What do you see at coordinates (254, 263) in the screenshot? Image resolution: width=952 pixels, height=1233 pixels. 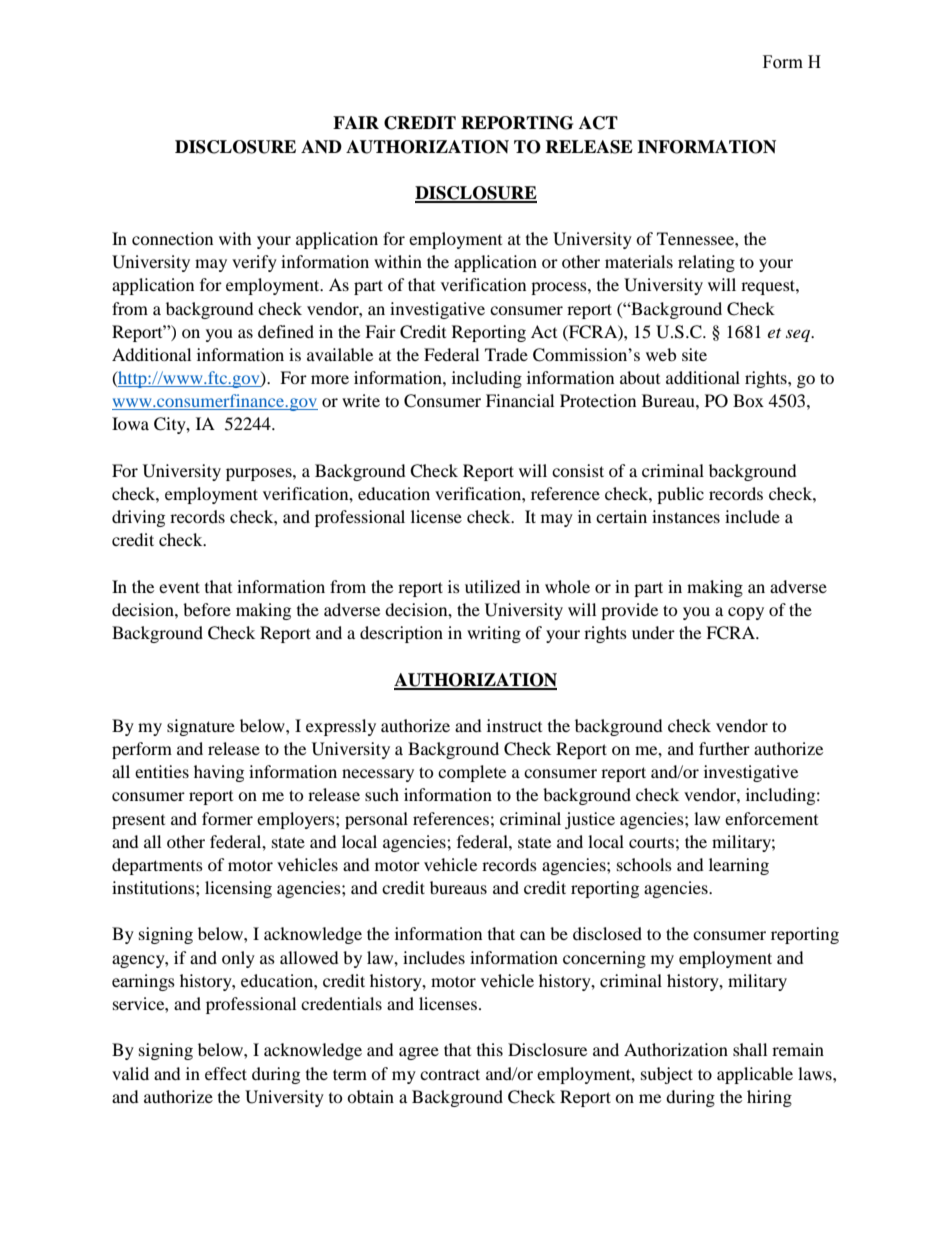 I see `verify` at bounding box center [254, 263].
